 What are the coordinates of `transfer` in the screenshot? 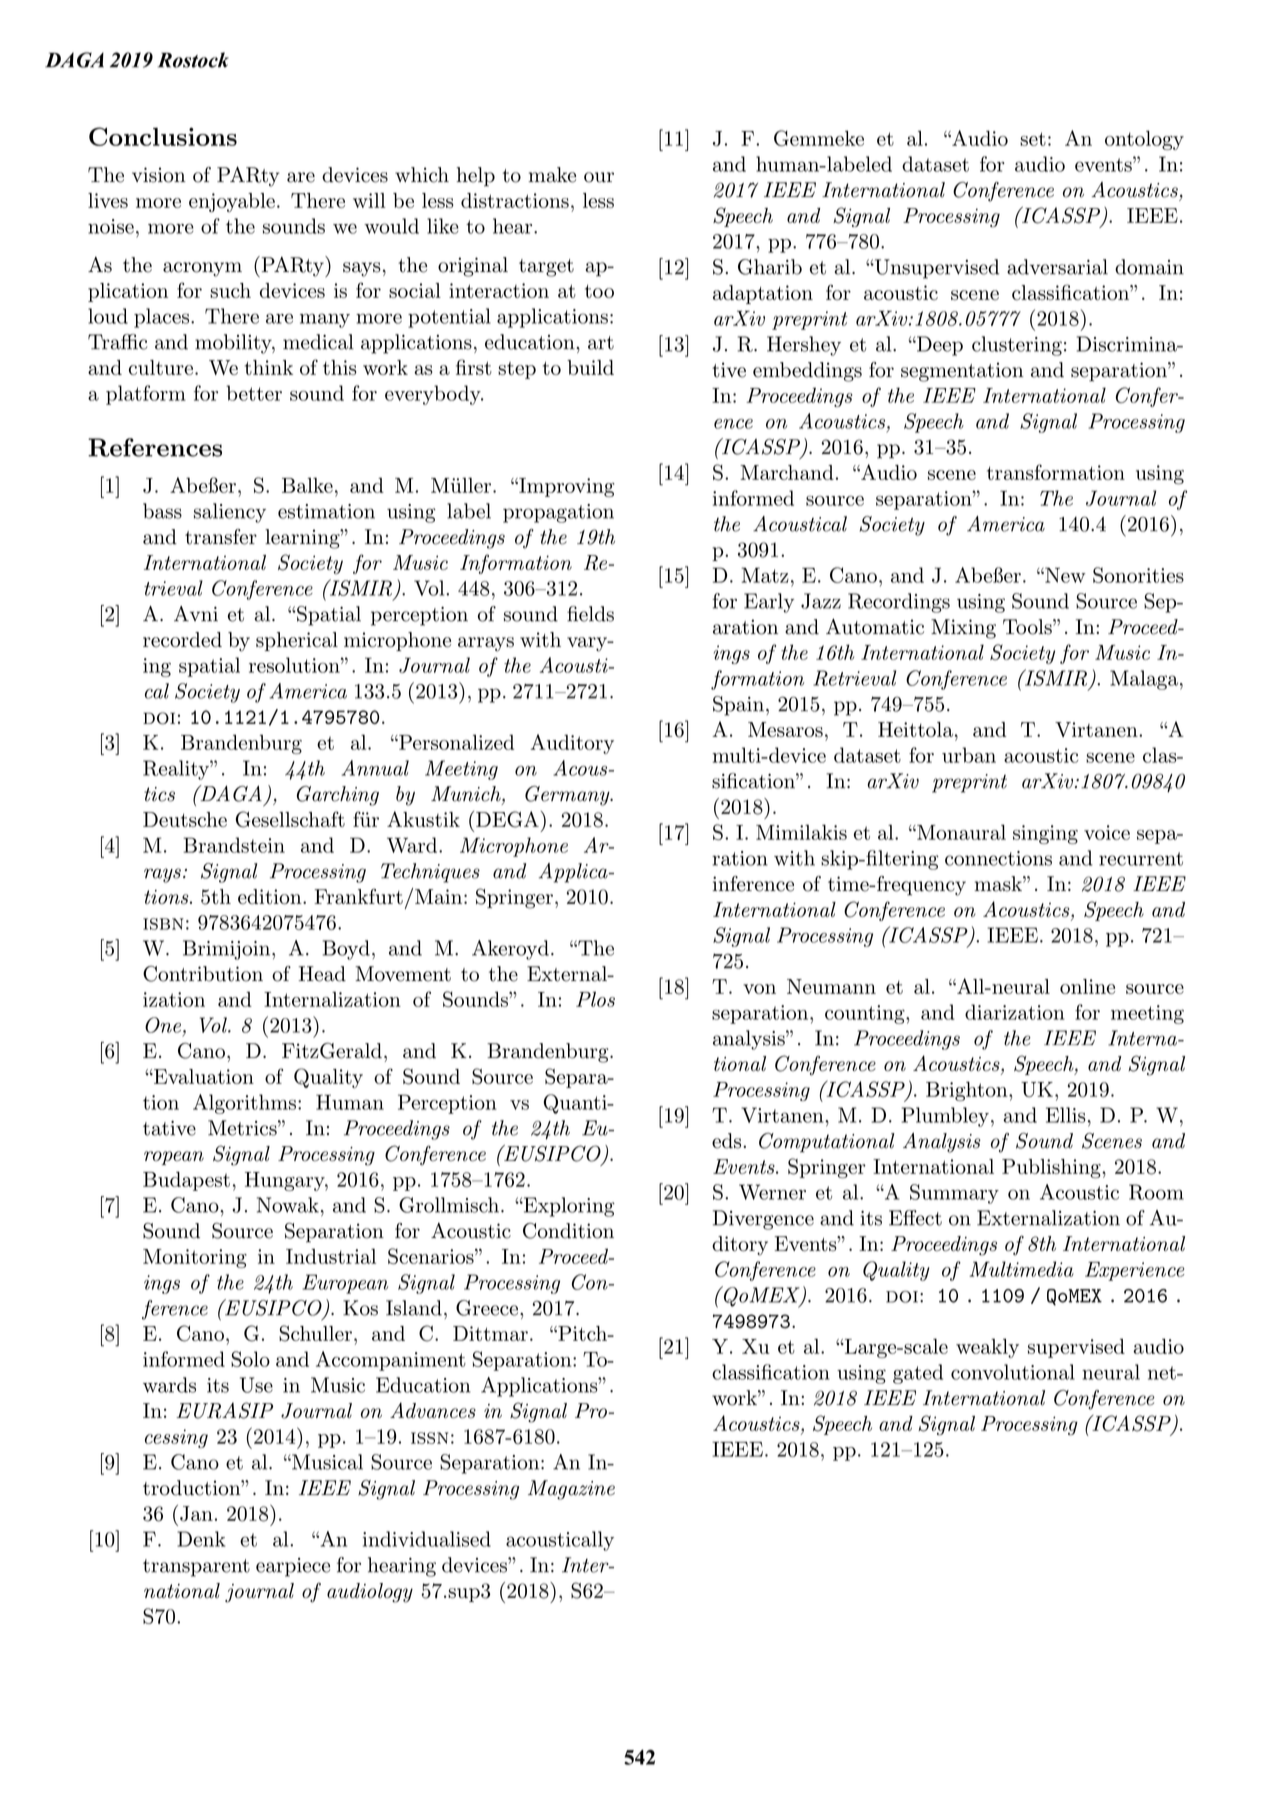 It's located at (221, 537).
